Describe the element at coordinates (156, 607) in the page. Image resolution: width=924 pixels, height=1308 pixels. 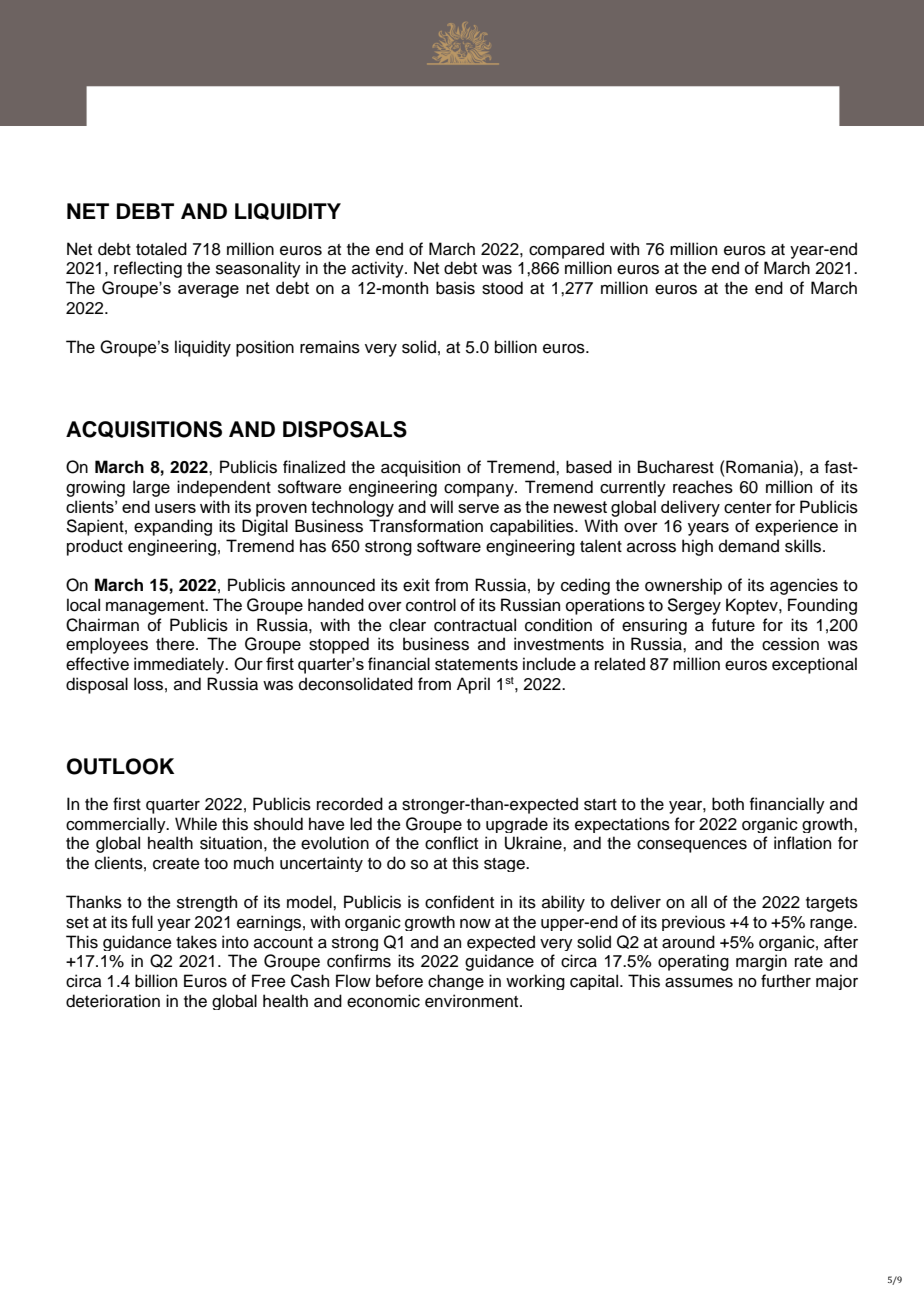
I see `management` at that location.
